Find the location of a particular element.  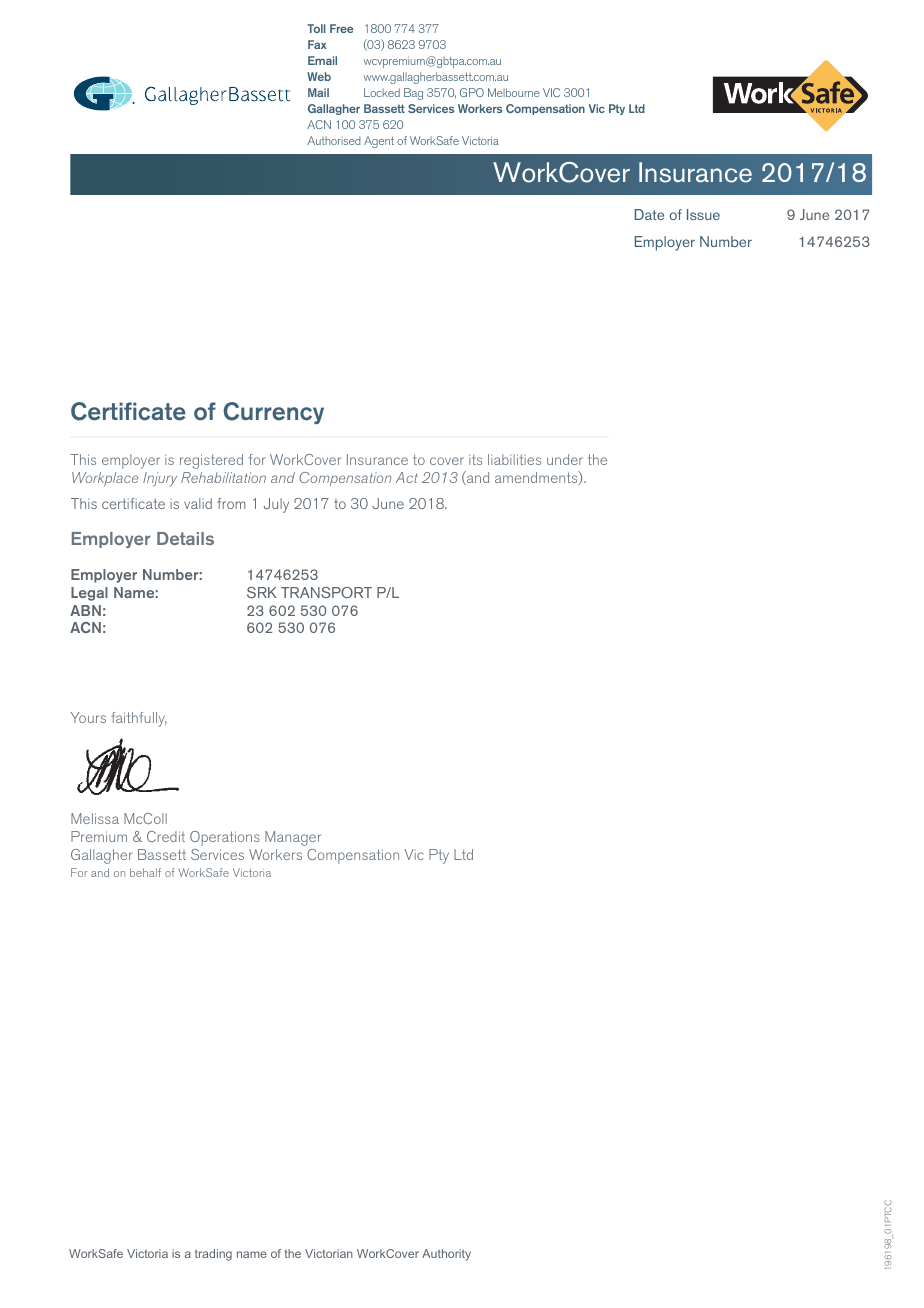

Melbourne is located at coordinates (514, 92).
